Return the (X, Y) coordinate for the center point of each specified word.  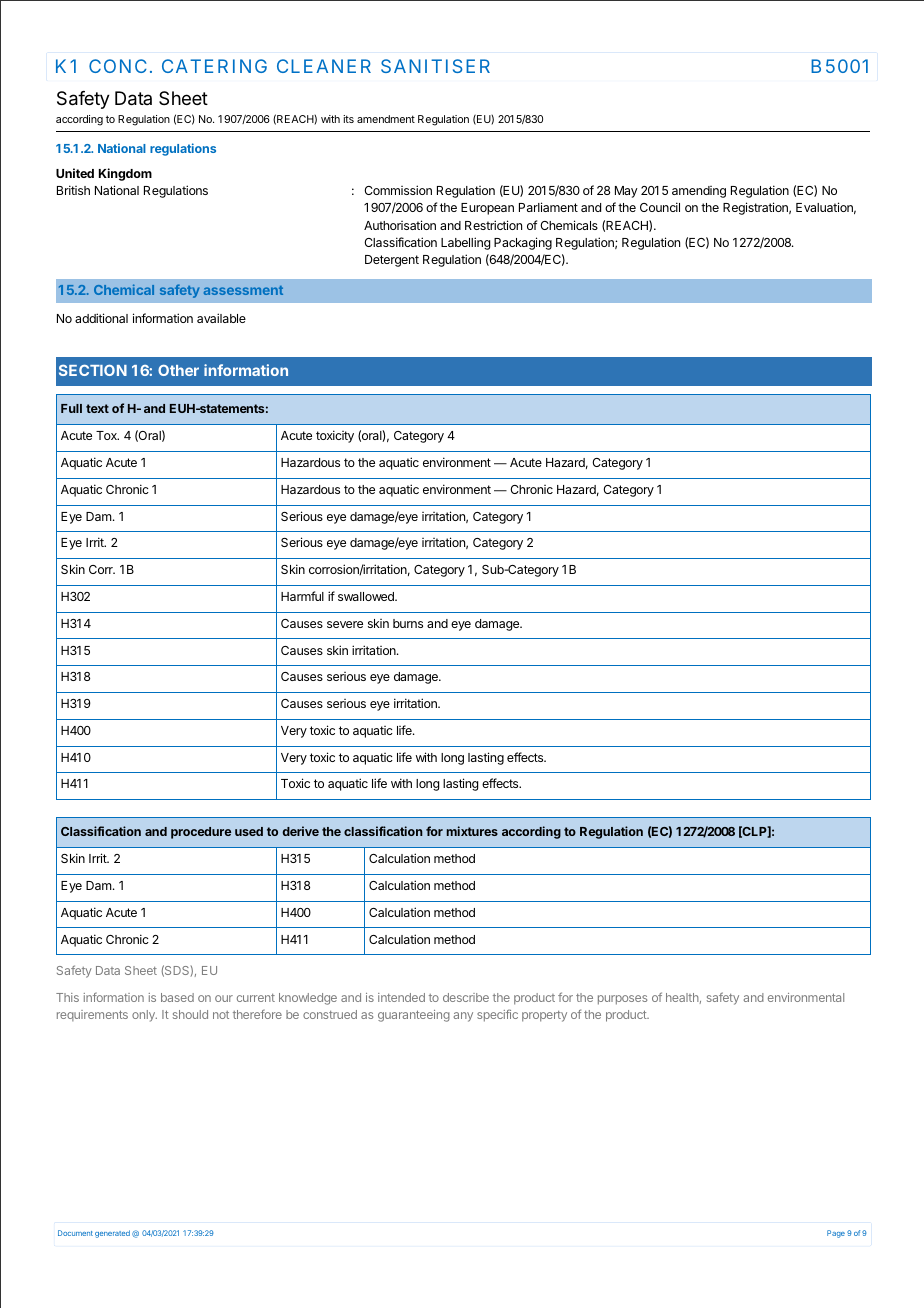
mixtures (472, 831)
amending (699, 192)
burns (408, 623)
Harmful (302, 596)
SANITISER (435, 66)
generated (112, 1234)
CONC (118, 66)
